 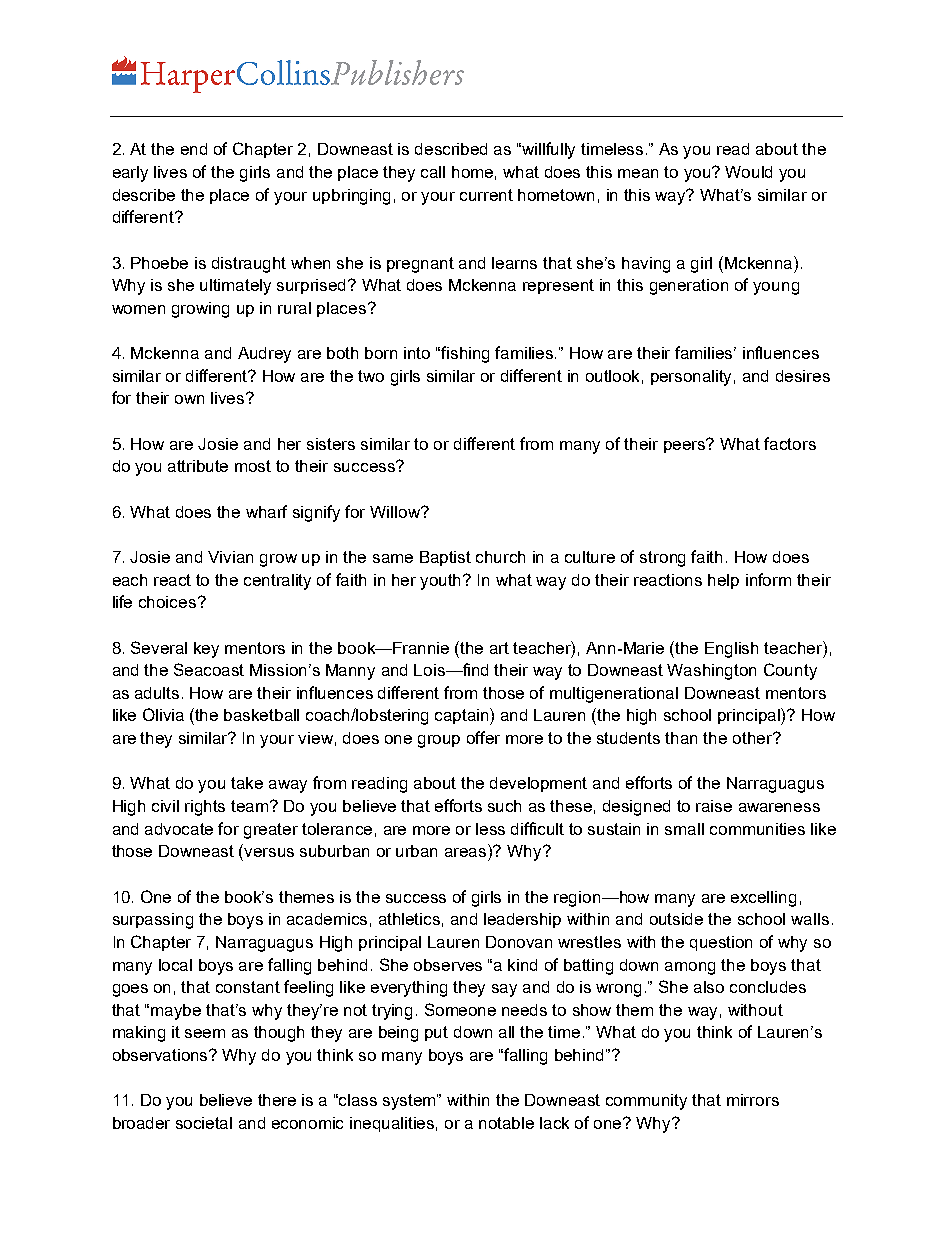 I want to click on Would, so click(x=748, y=172).
